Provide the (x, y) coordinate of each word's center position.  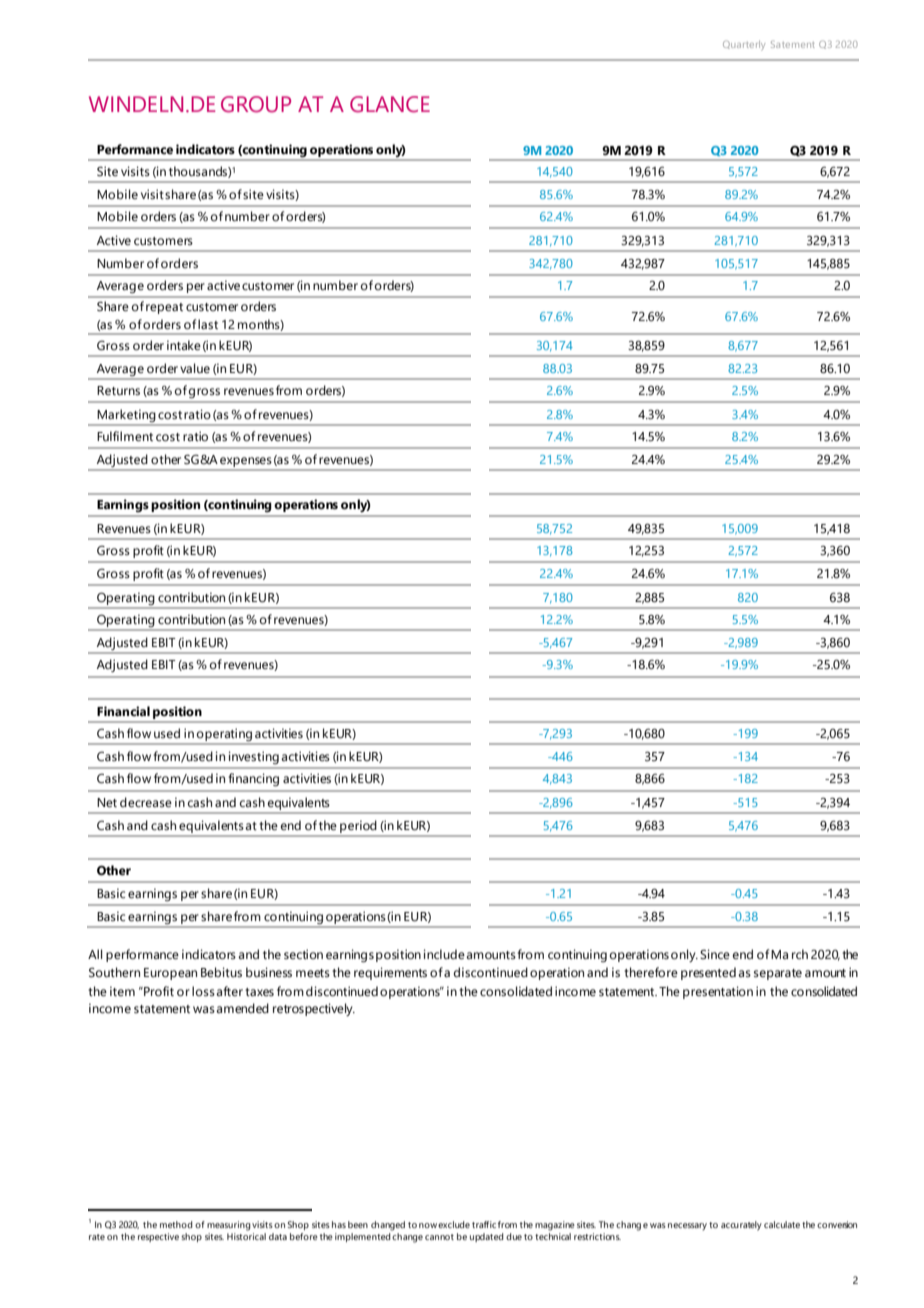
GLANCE (390, 104)
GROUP (256, 104)
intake (184, 345)
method (176, 1224)
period (358, 827)
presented (708, 973)
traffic (484, 1224)
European (170, 974)
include (444, 954)
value (195, 368)
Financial (123, 711)
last (208, 324)
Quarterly (744, 45)
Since (715, 954)
